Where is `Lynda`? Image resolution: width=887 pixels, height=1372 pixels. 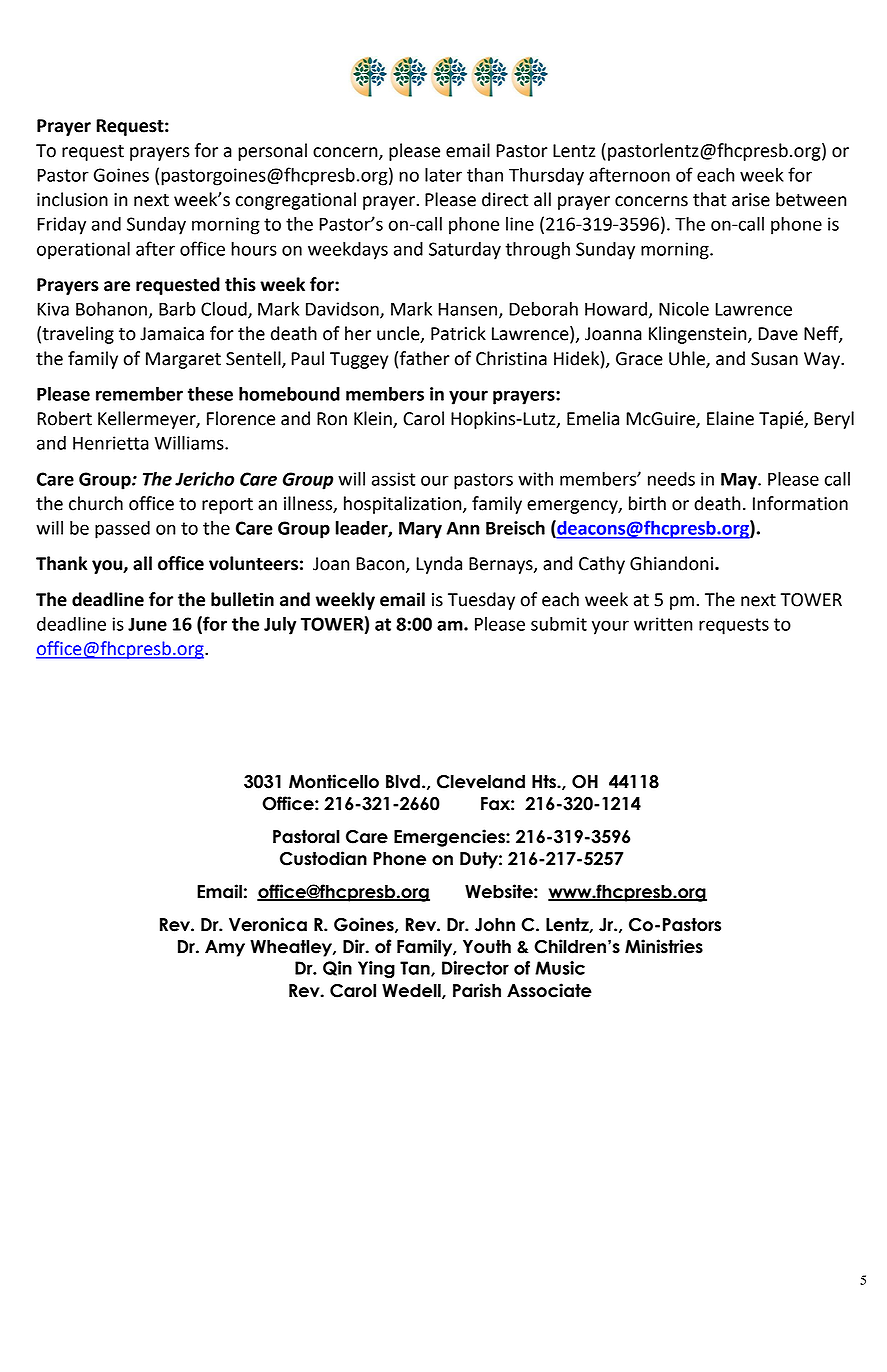
Lynda is located at coordinates (439, 565).
